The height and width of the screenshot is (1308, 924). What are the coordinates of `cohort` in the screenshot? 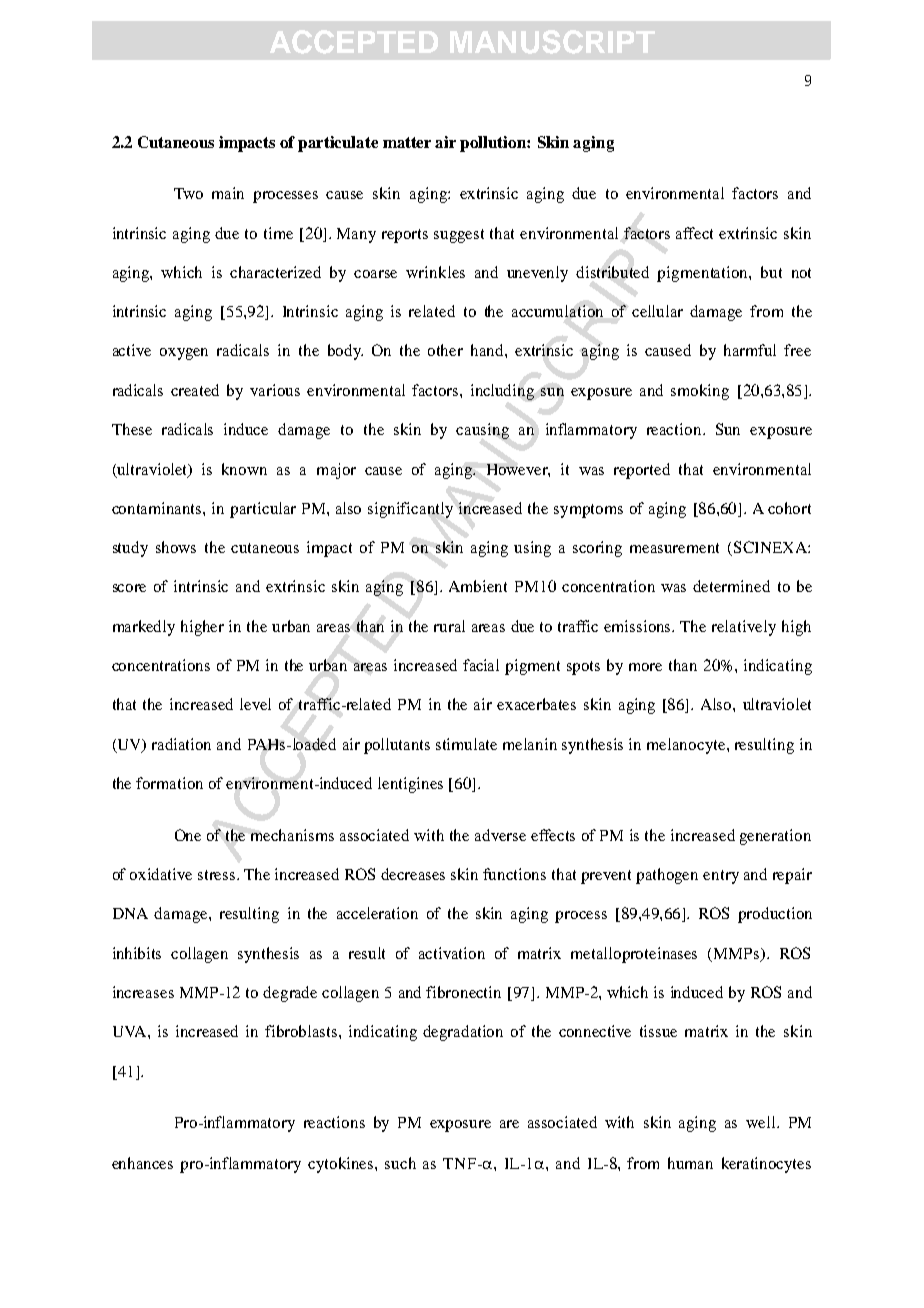 It's located at (789, 508).
